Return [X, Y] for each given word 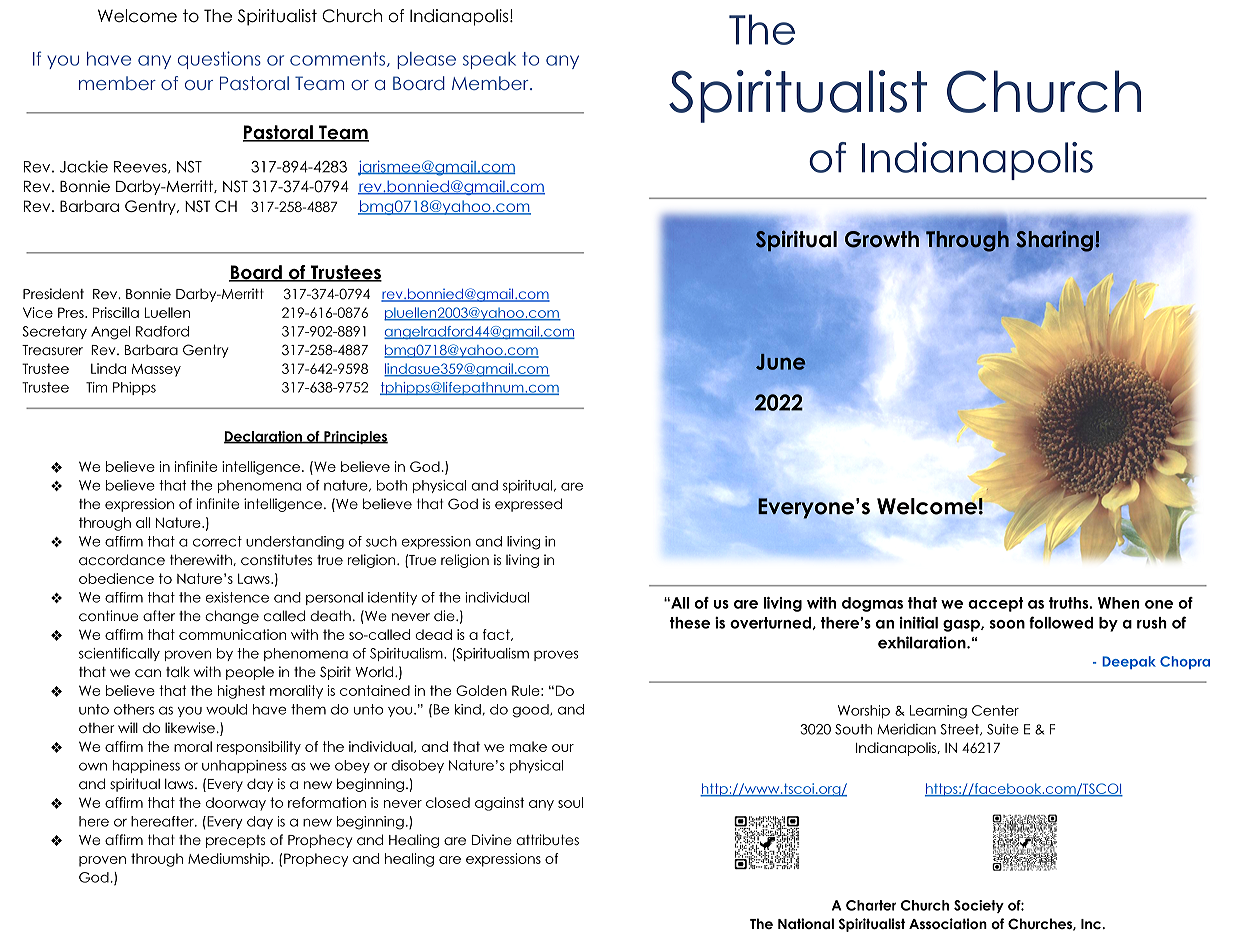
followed [1061, 622]
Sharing [1054, 241]
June [781, 362]
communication [232, 634]
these [690, 623]
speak [489, 60]
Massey [156, 370]
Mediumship [230, 860]
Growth [882, 239]
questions [219, 60]
